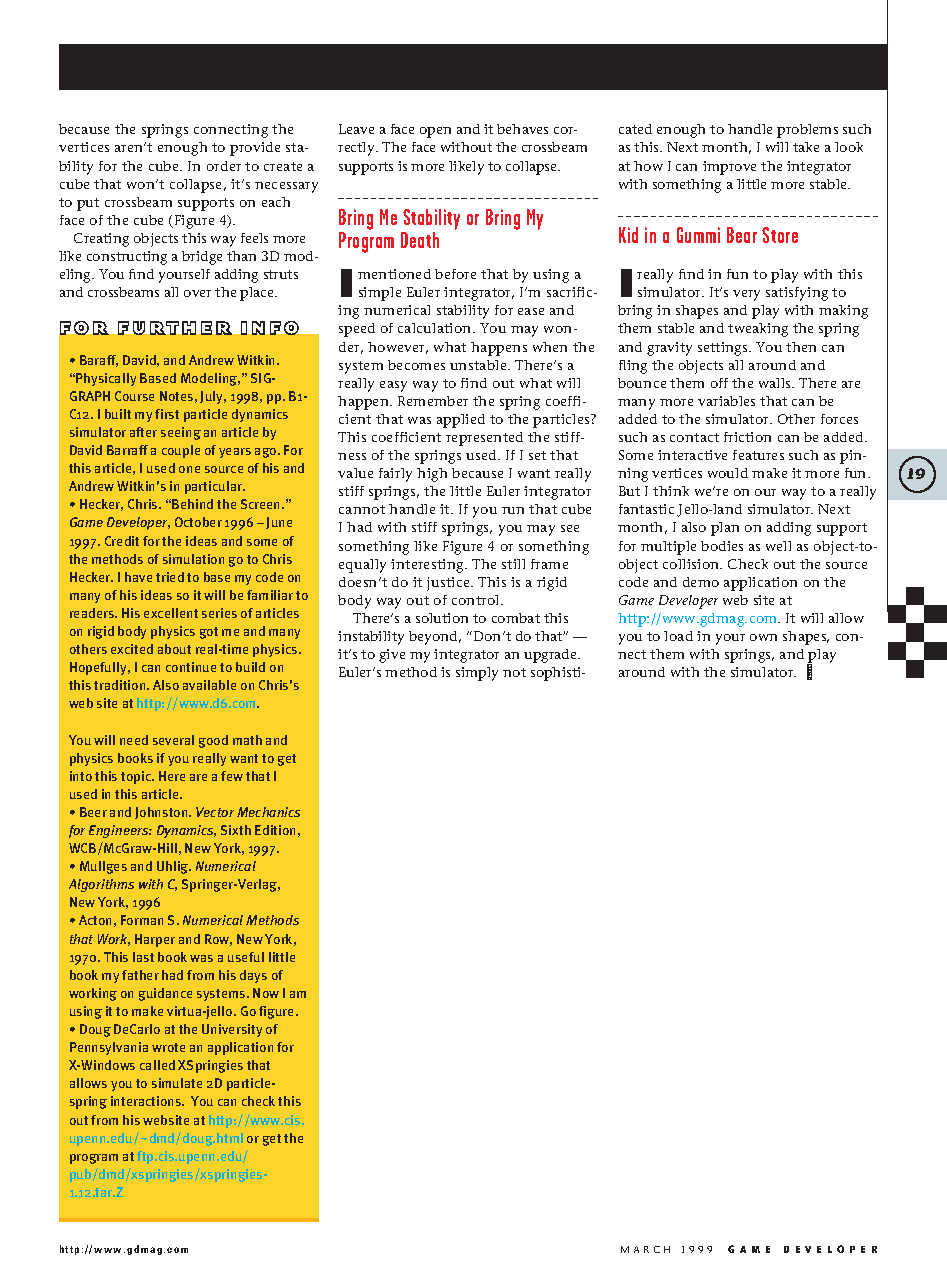 Image resolution: width=947 pixels, height=1288 pixels. I want to click on improve, so click(729, 168).
